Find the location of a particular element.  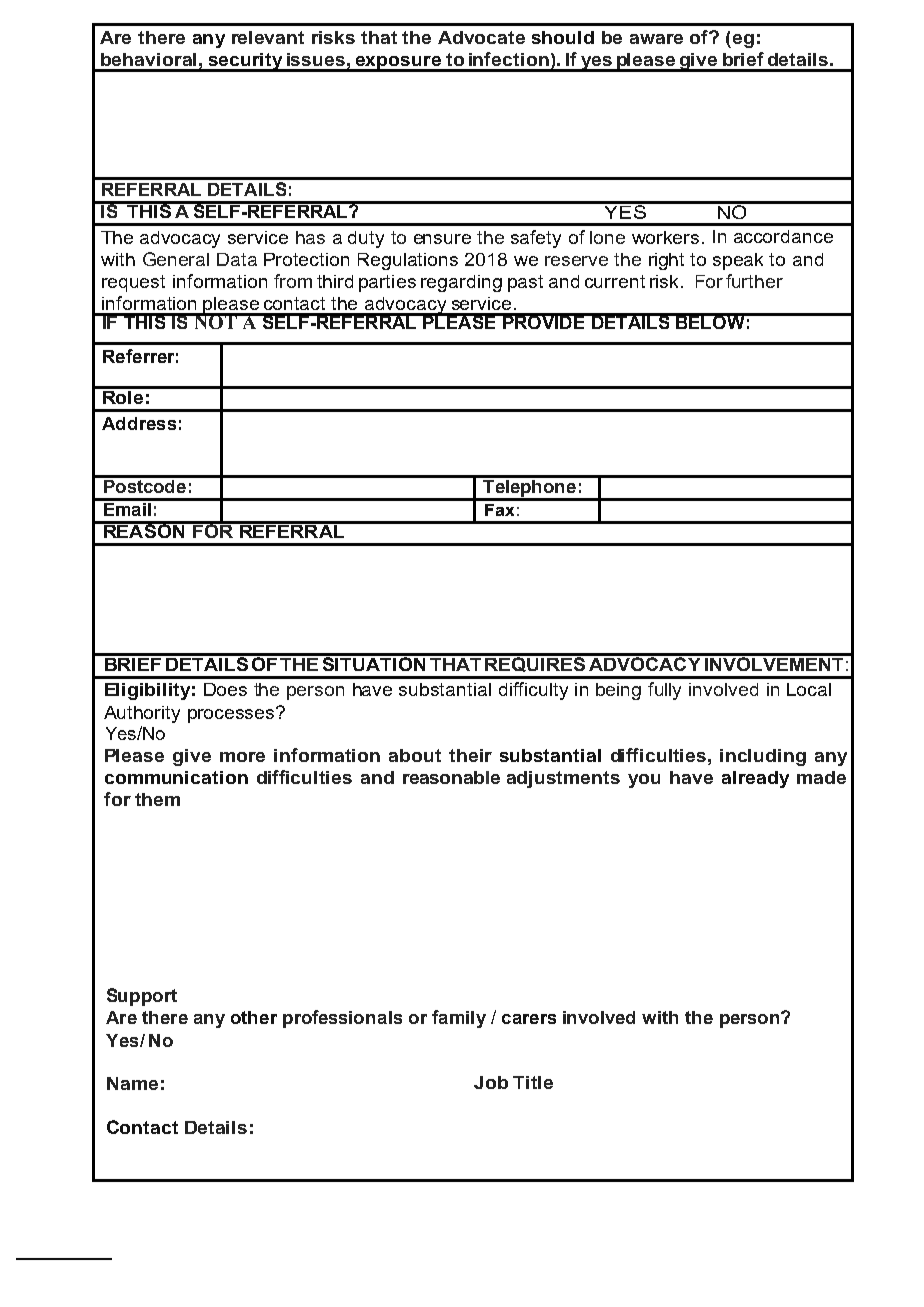

difficulty is located at coordinates (533, 691).
